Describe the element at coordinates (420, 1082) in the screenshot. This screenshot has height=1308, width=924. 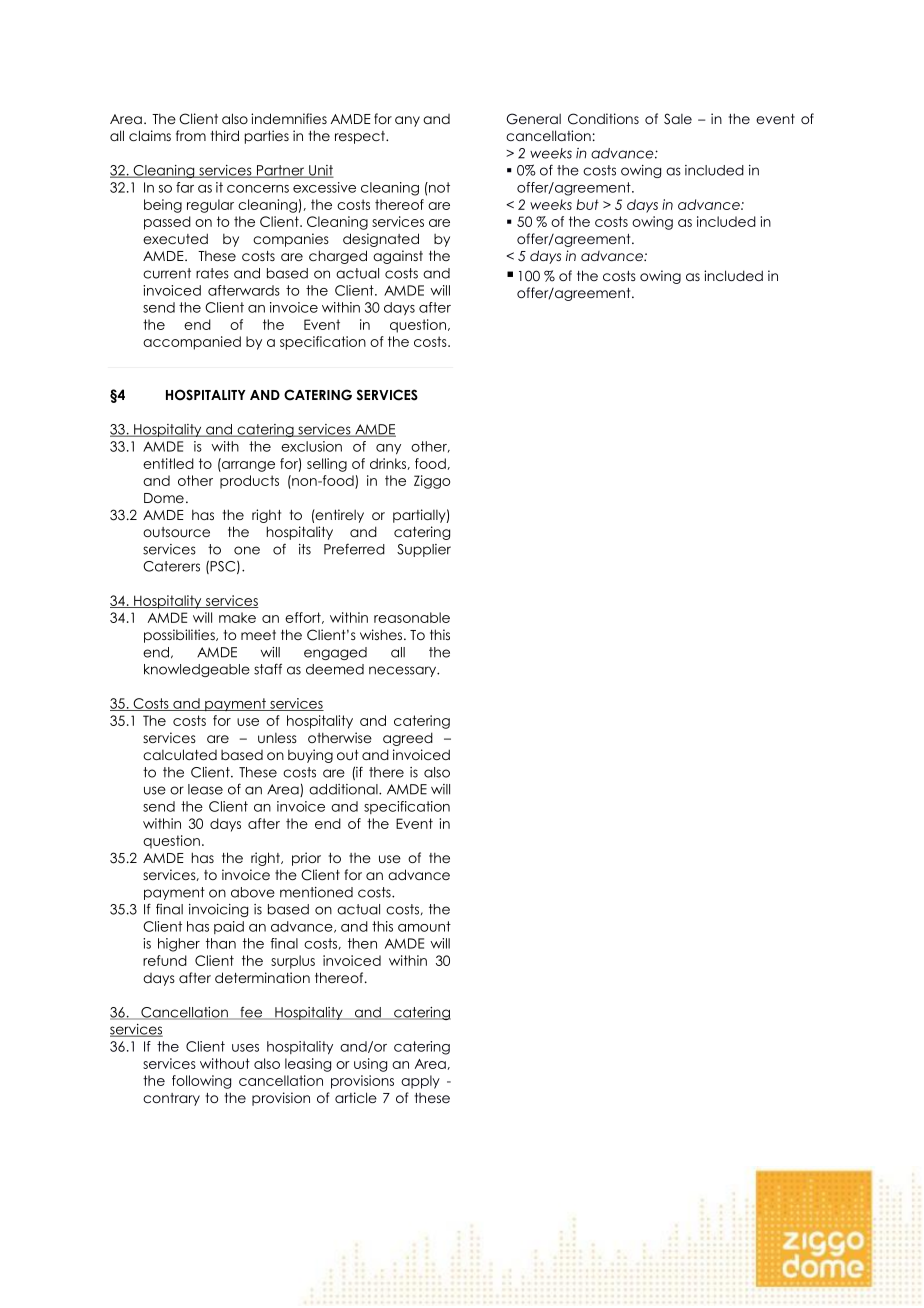
I see `apply` at that location.
